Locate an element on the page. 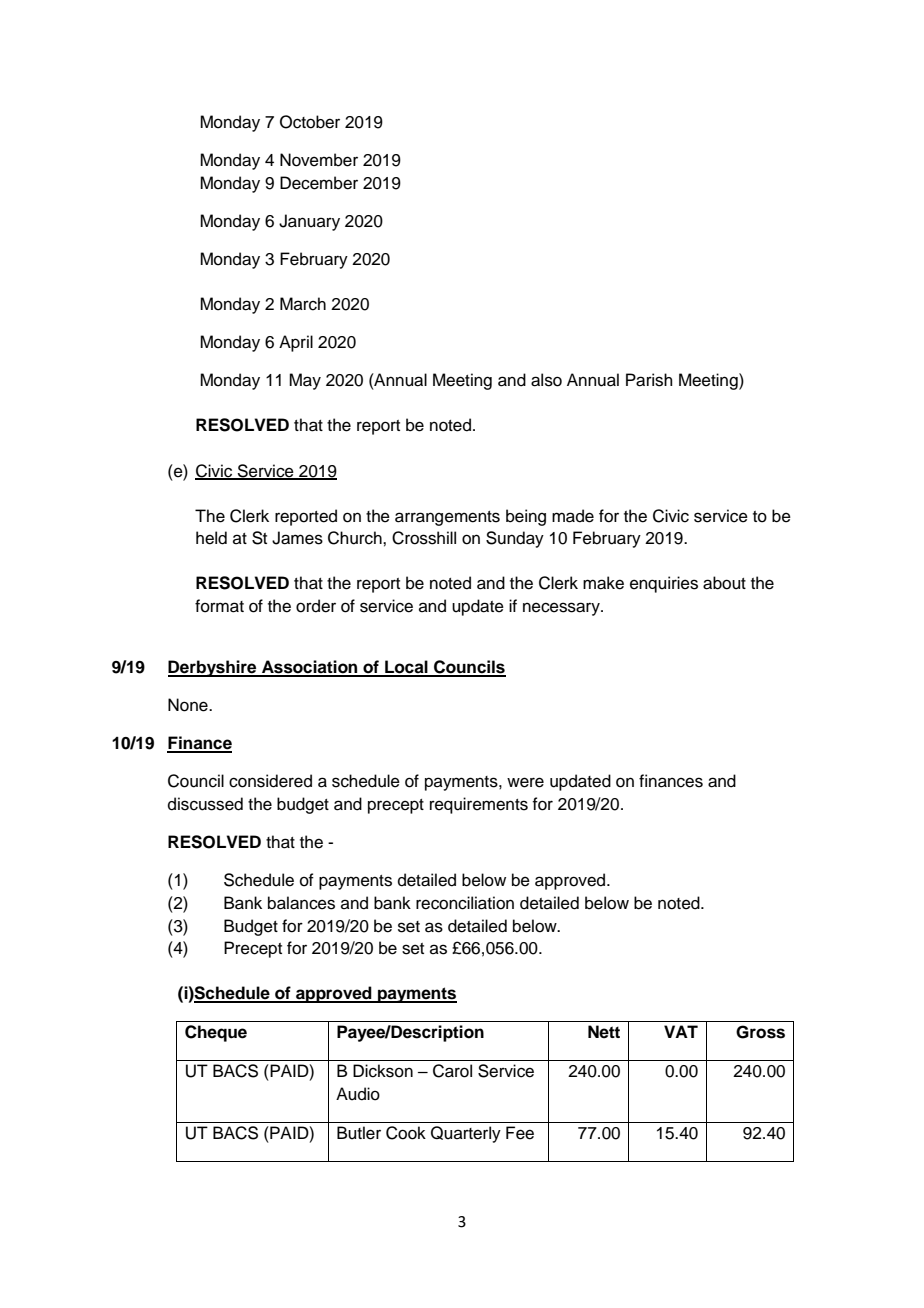 The image size is (924, 1308). December is located at coordinates (319, 183).
